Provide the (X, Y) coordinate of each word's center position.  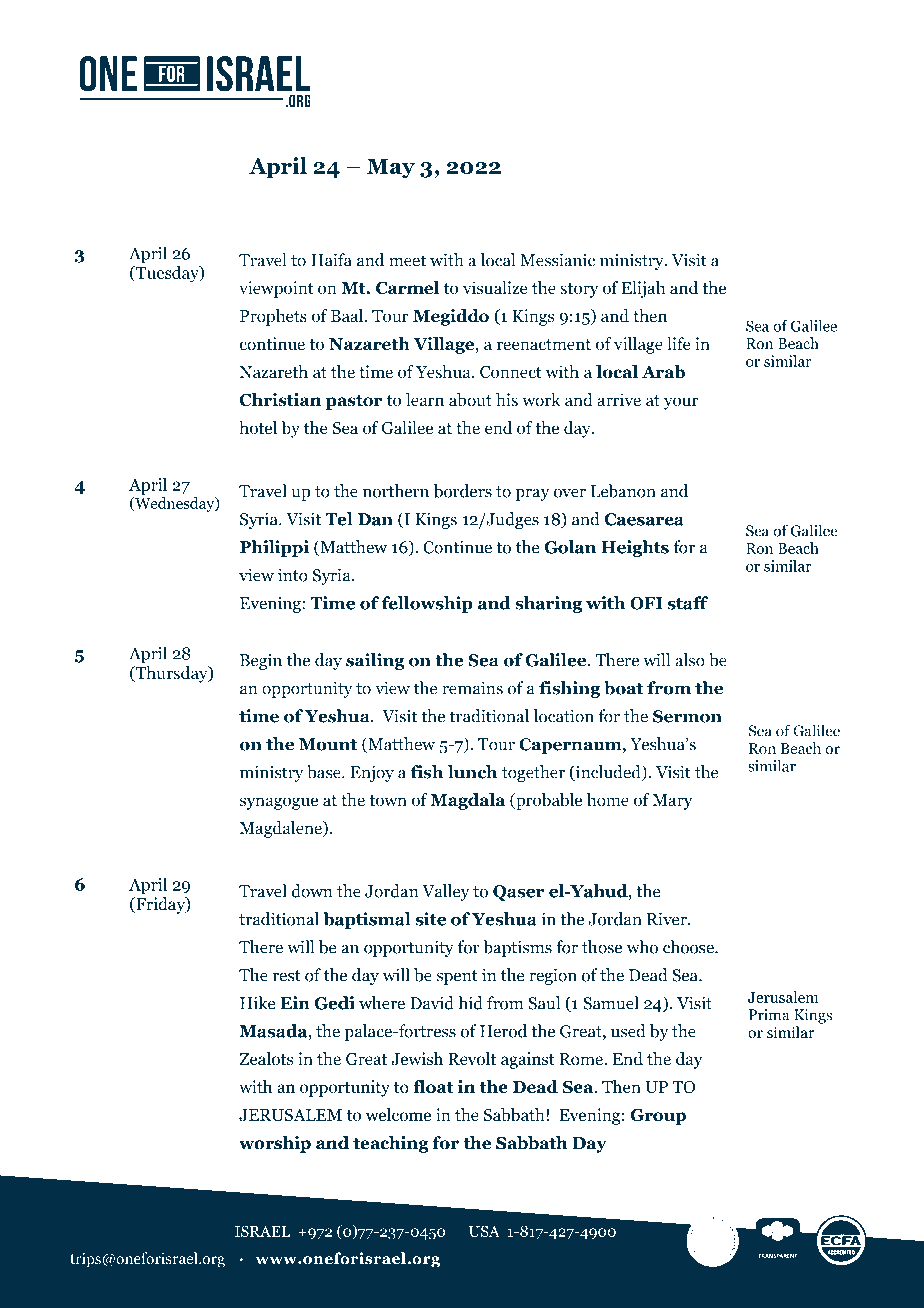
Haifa (331, 260)
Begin (261, 661)
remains (472, 688)
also (690, 660)
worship (275, 1144)
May (391, 168)
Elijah (643, 289)
